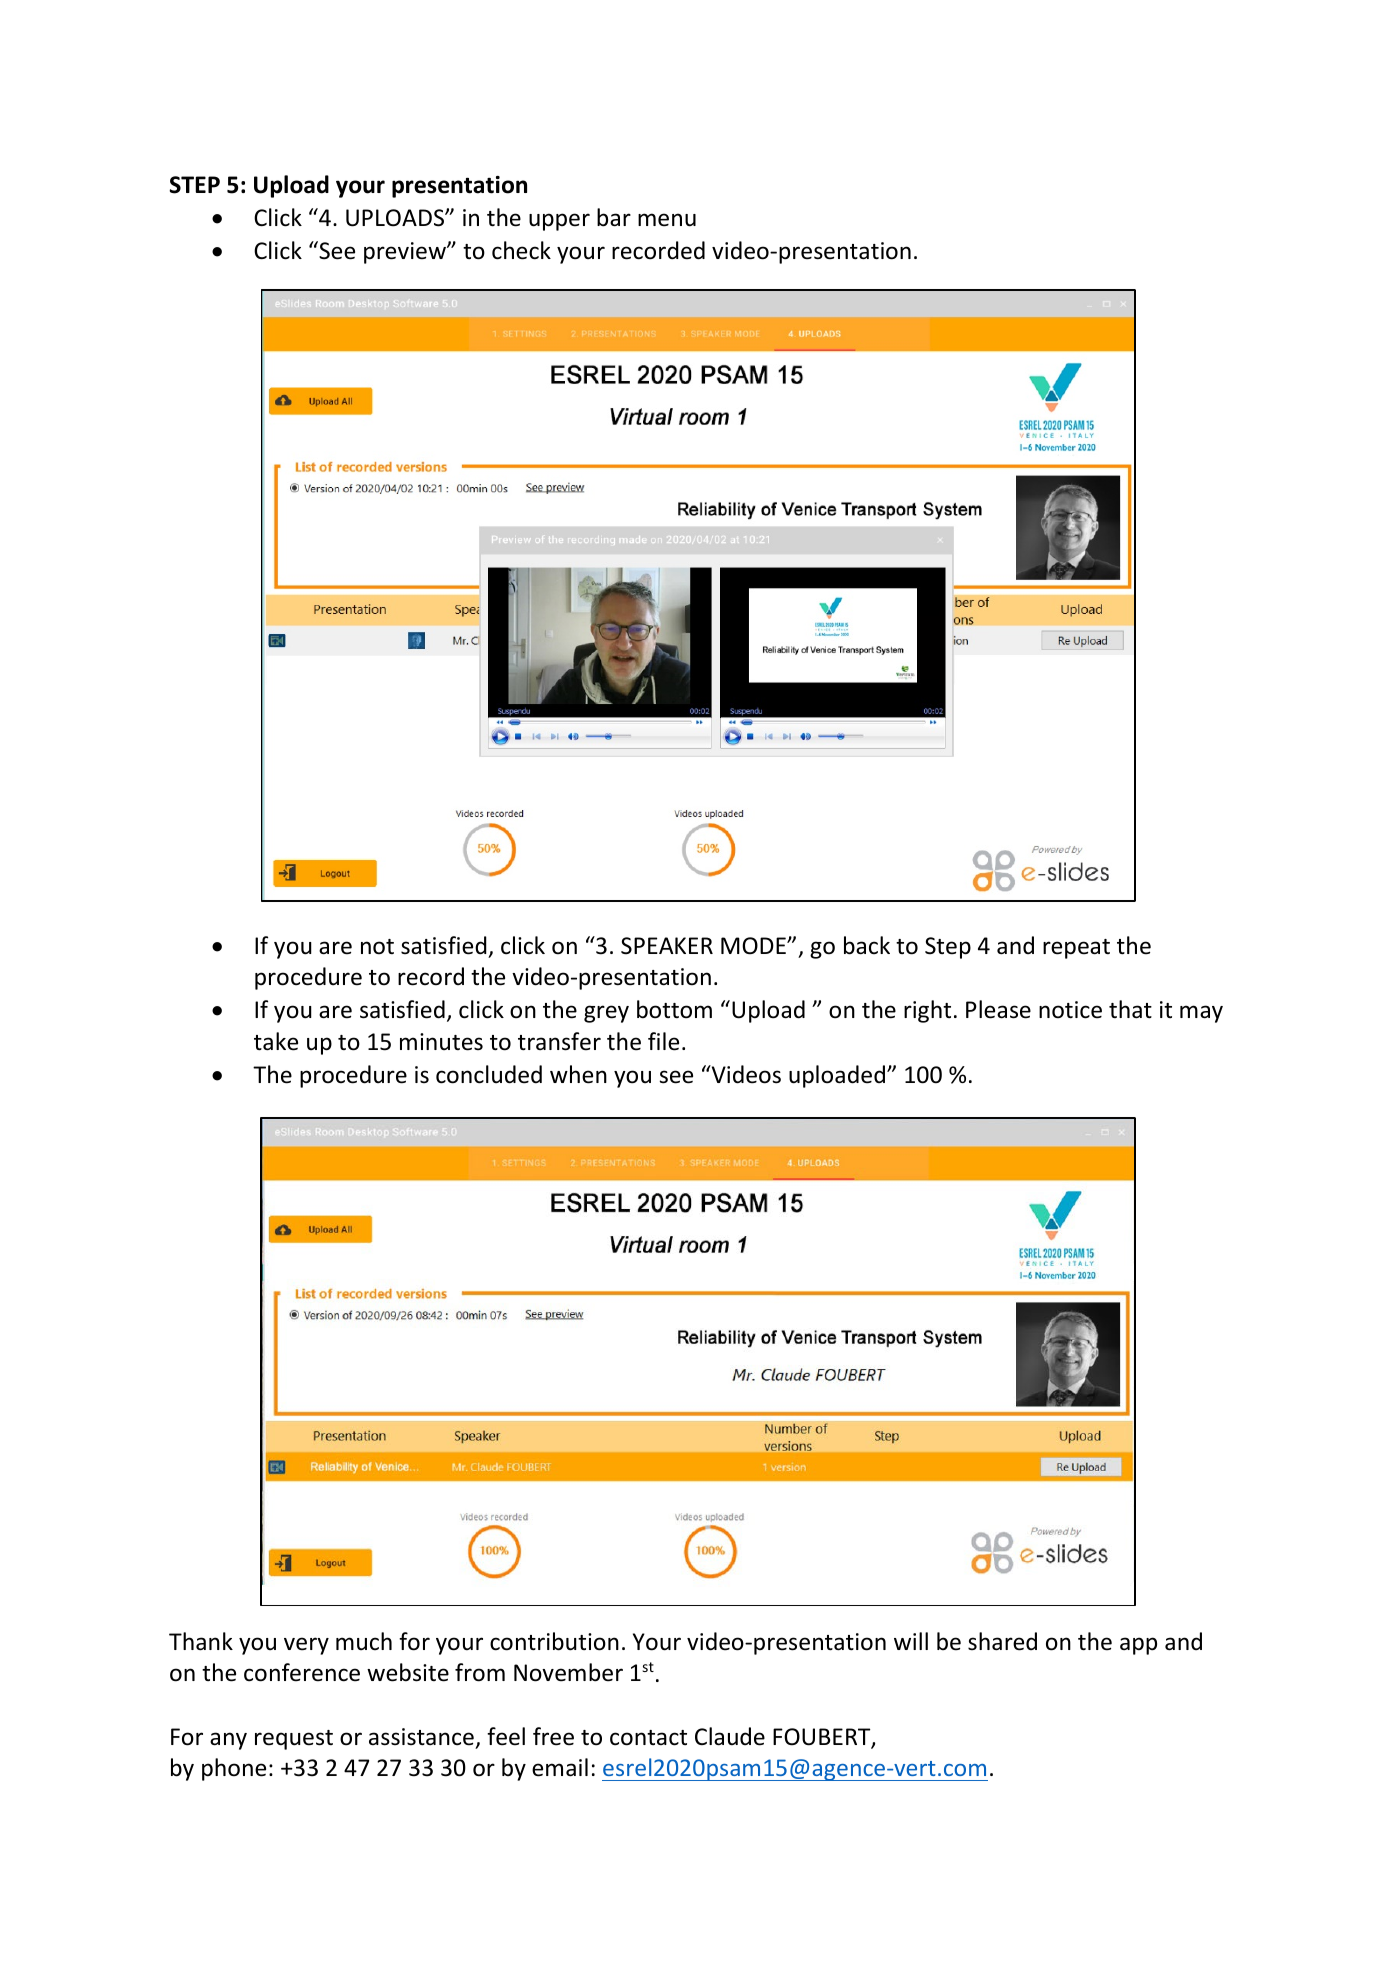 Image resolution: width=1398 pixels, height=1977 pixels. What do you see at coordinates (1138, 1646) in the screenshot?
I see `app` at bounding box center [1138, 1646].
